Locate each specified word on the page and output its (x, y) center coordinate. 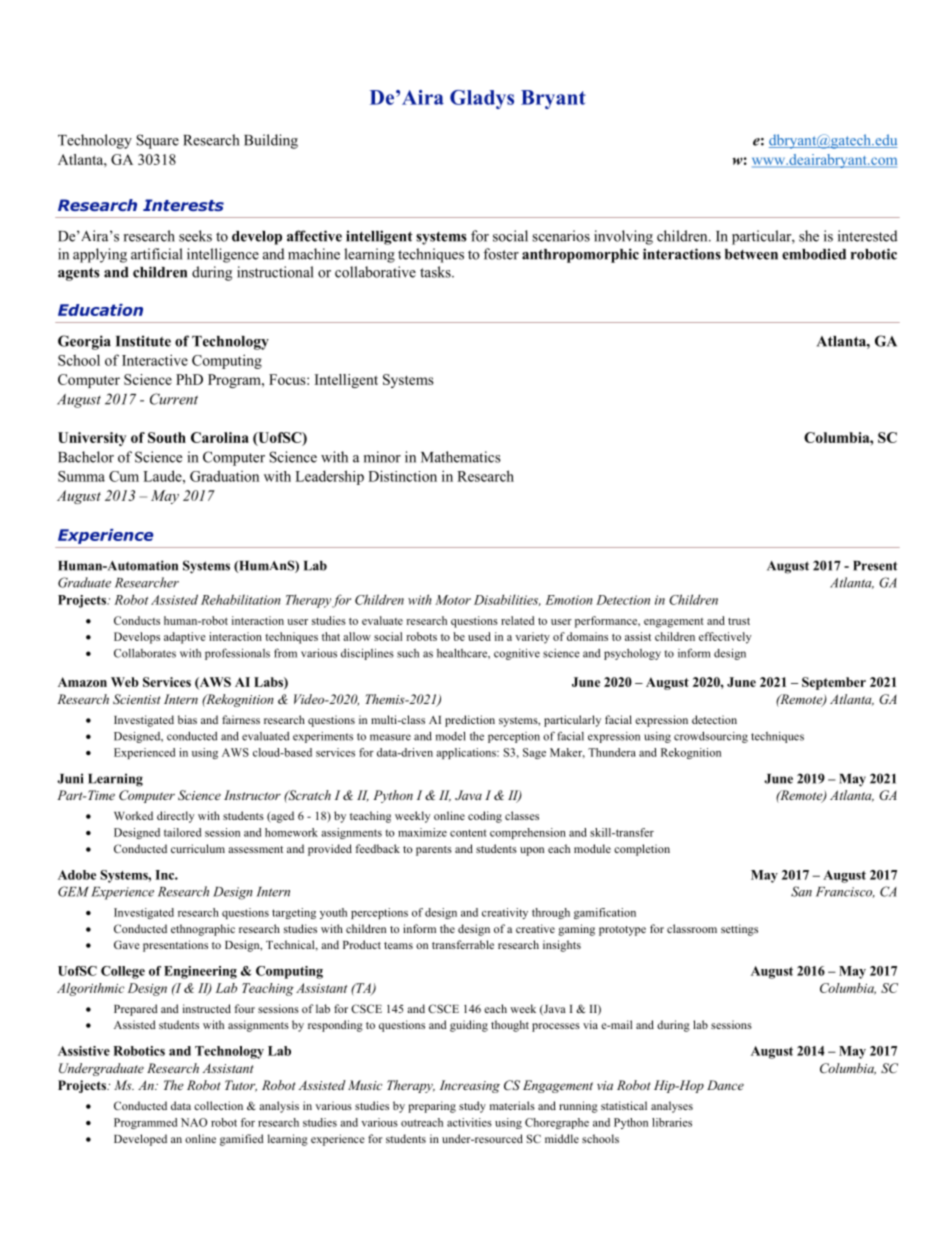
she (809, 236)
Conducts (137, 620)
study (472, 1107)
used (479, 636)
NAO (194, 1122)
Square (157, 141)
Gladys (482, 99)
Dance (725, 1085)
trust (739, 621)
